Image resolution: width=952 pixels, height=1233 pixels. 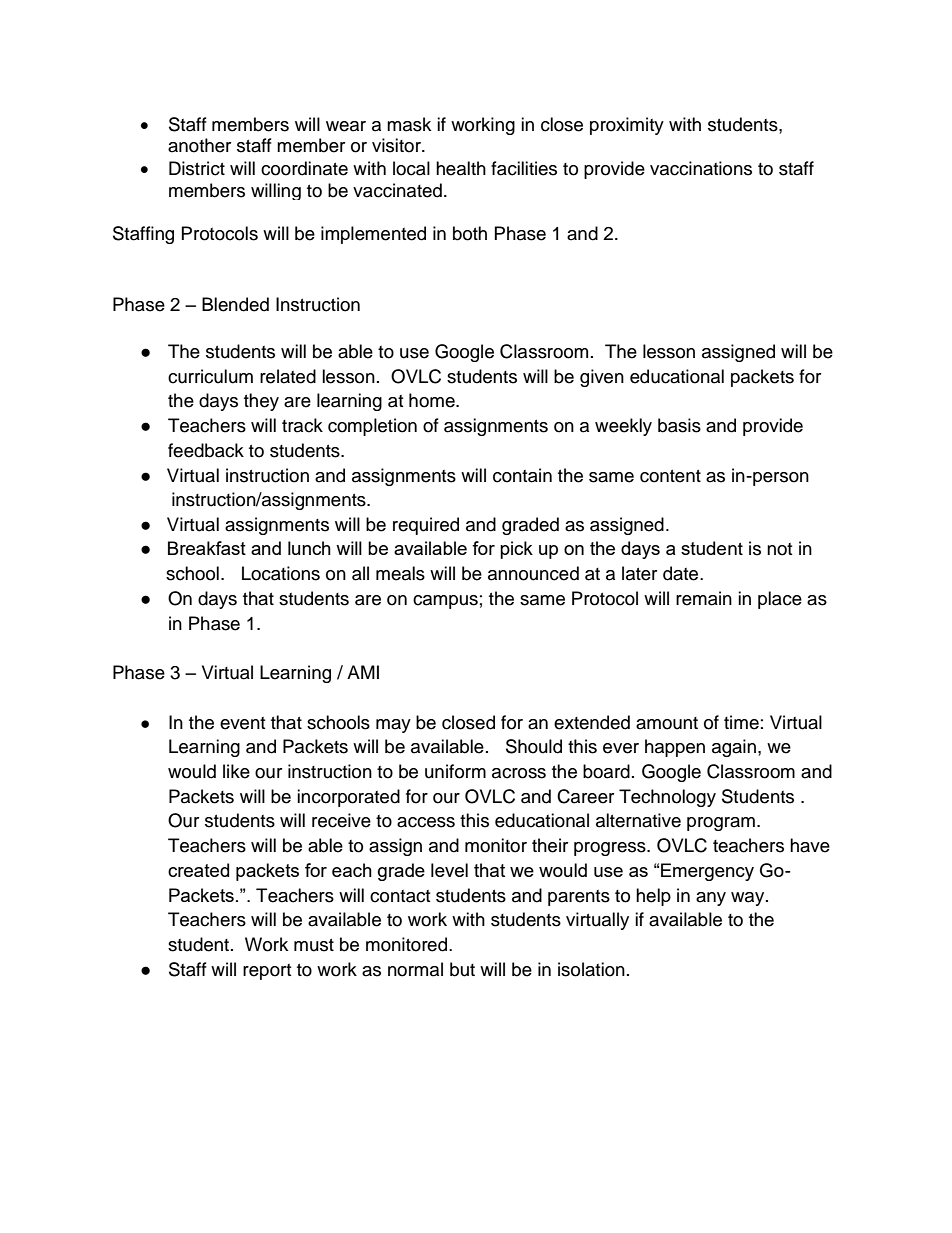 What do you see at coordinates (433, 400) in the page?
I see `home` at bounding box center [433, 400].
